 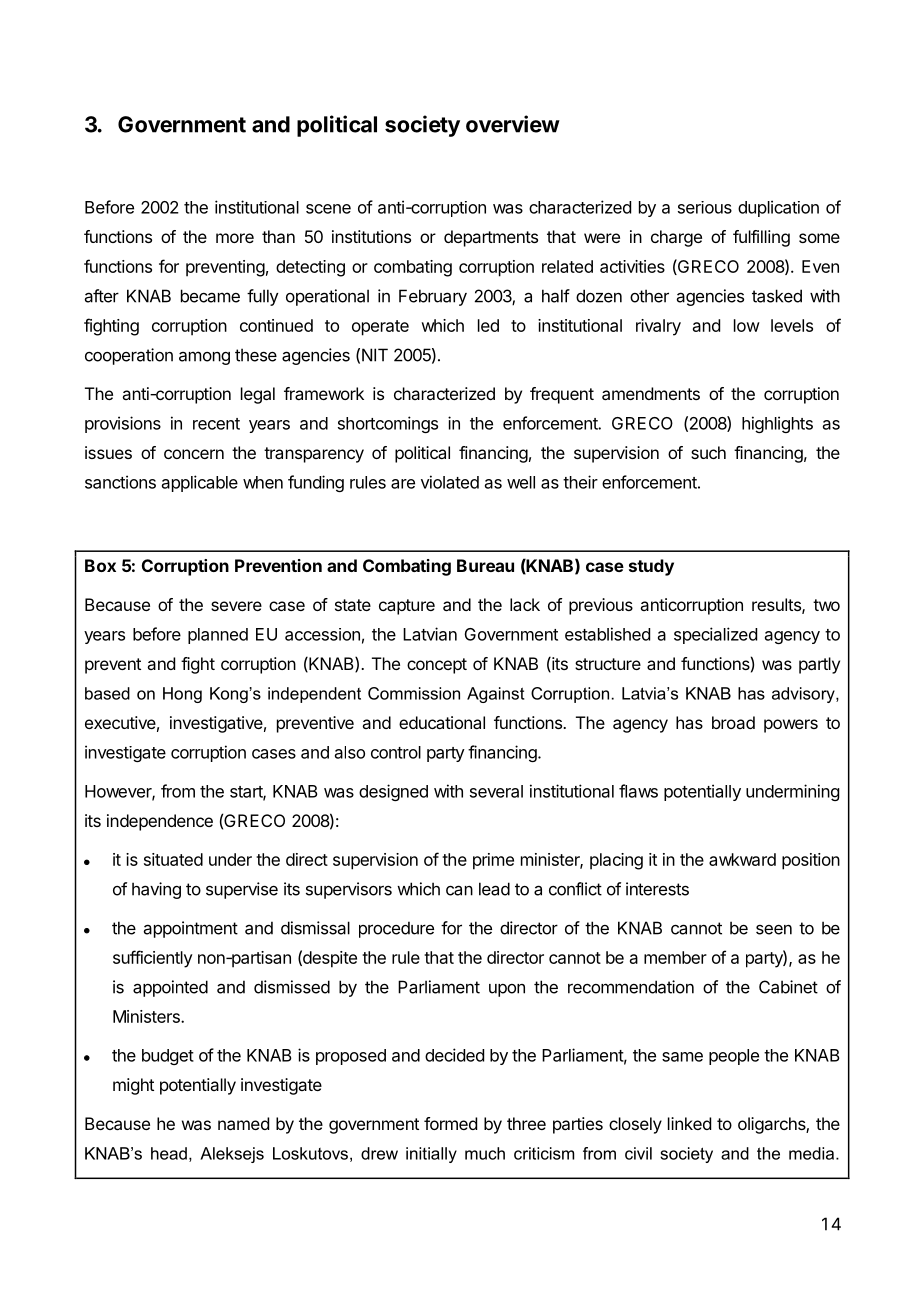 What do you see at coordinates (235, 238) in the screenshot?
I see `more` at bounding box center [235, 238].
